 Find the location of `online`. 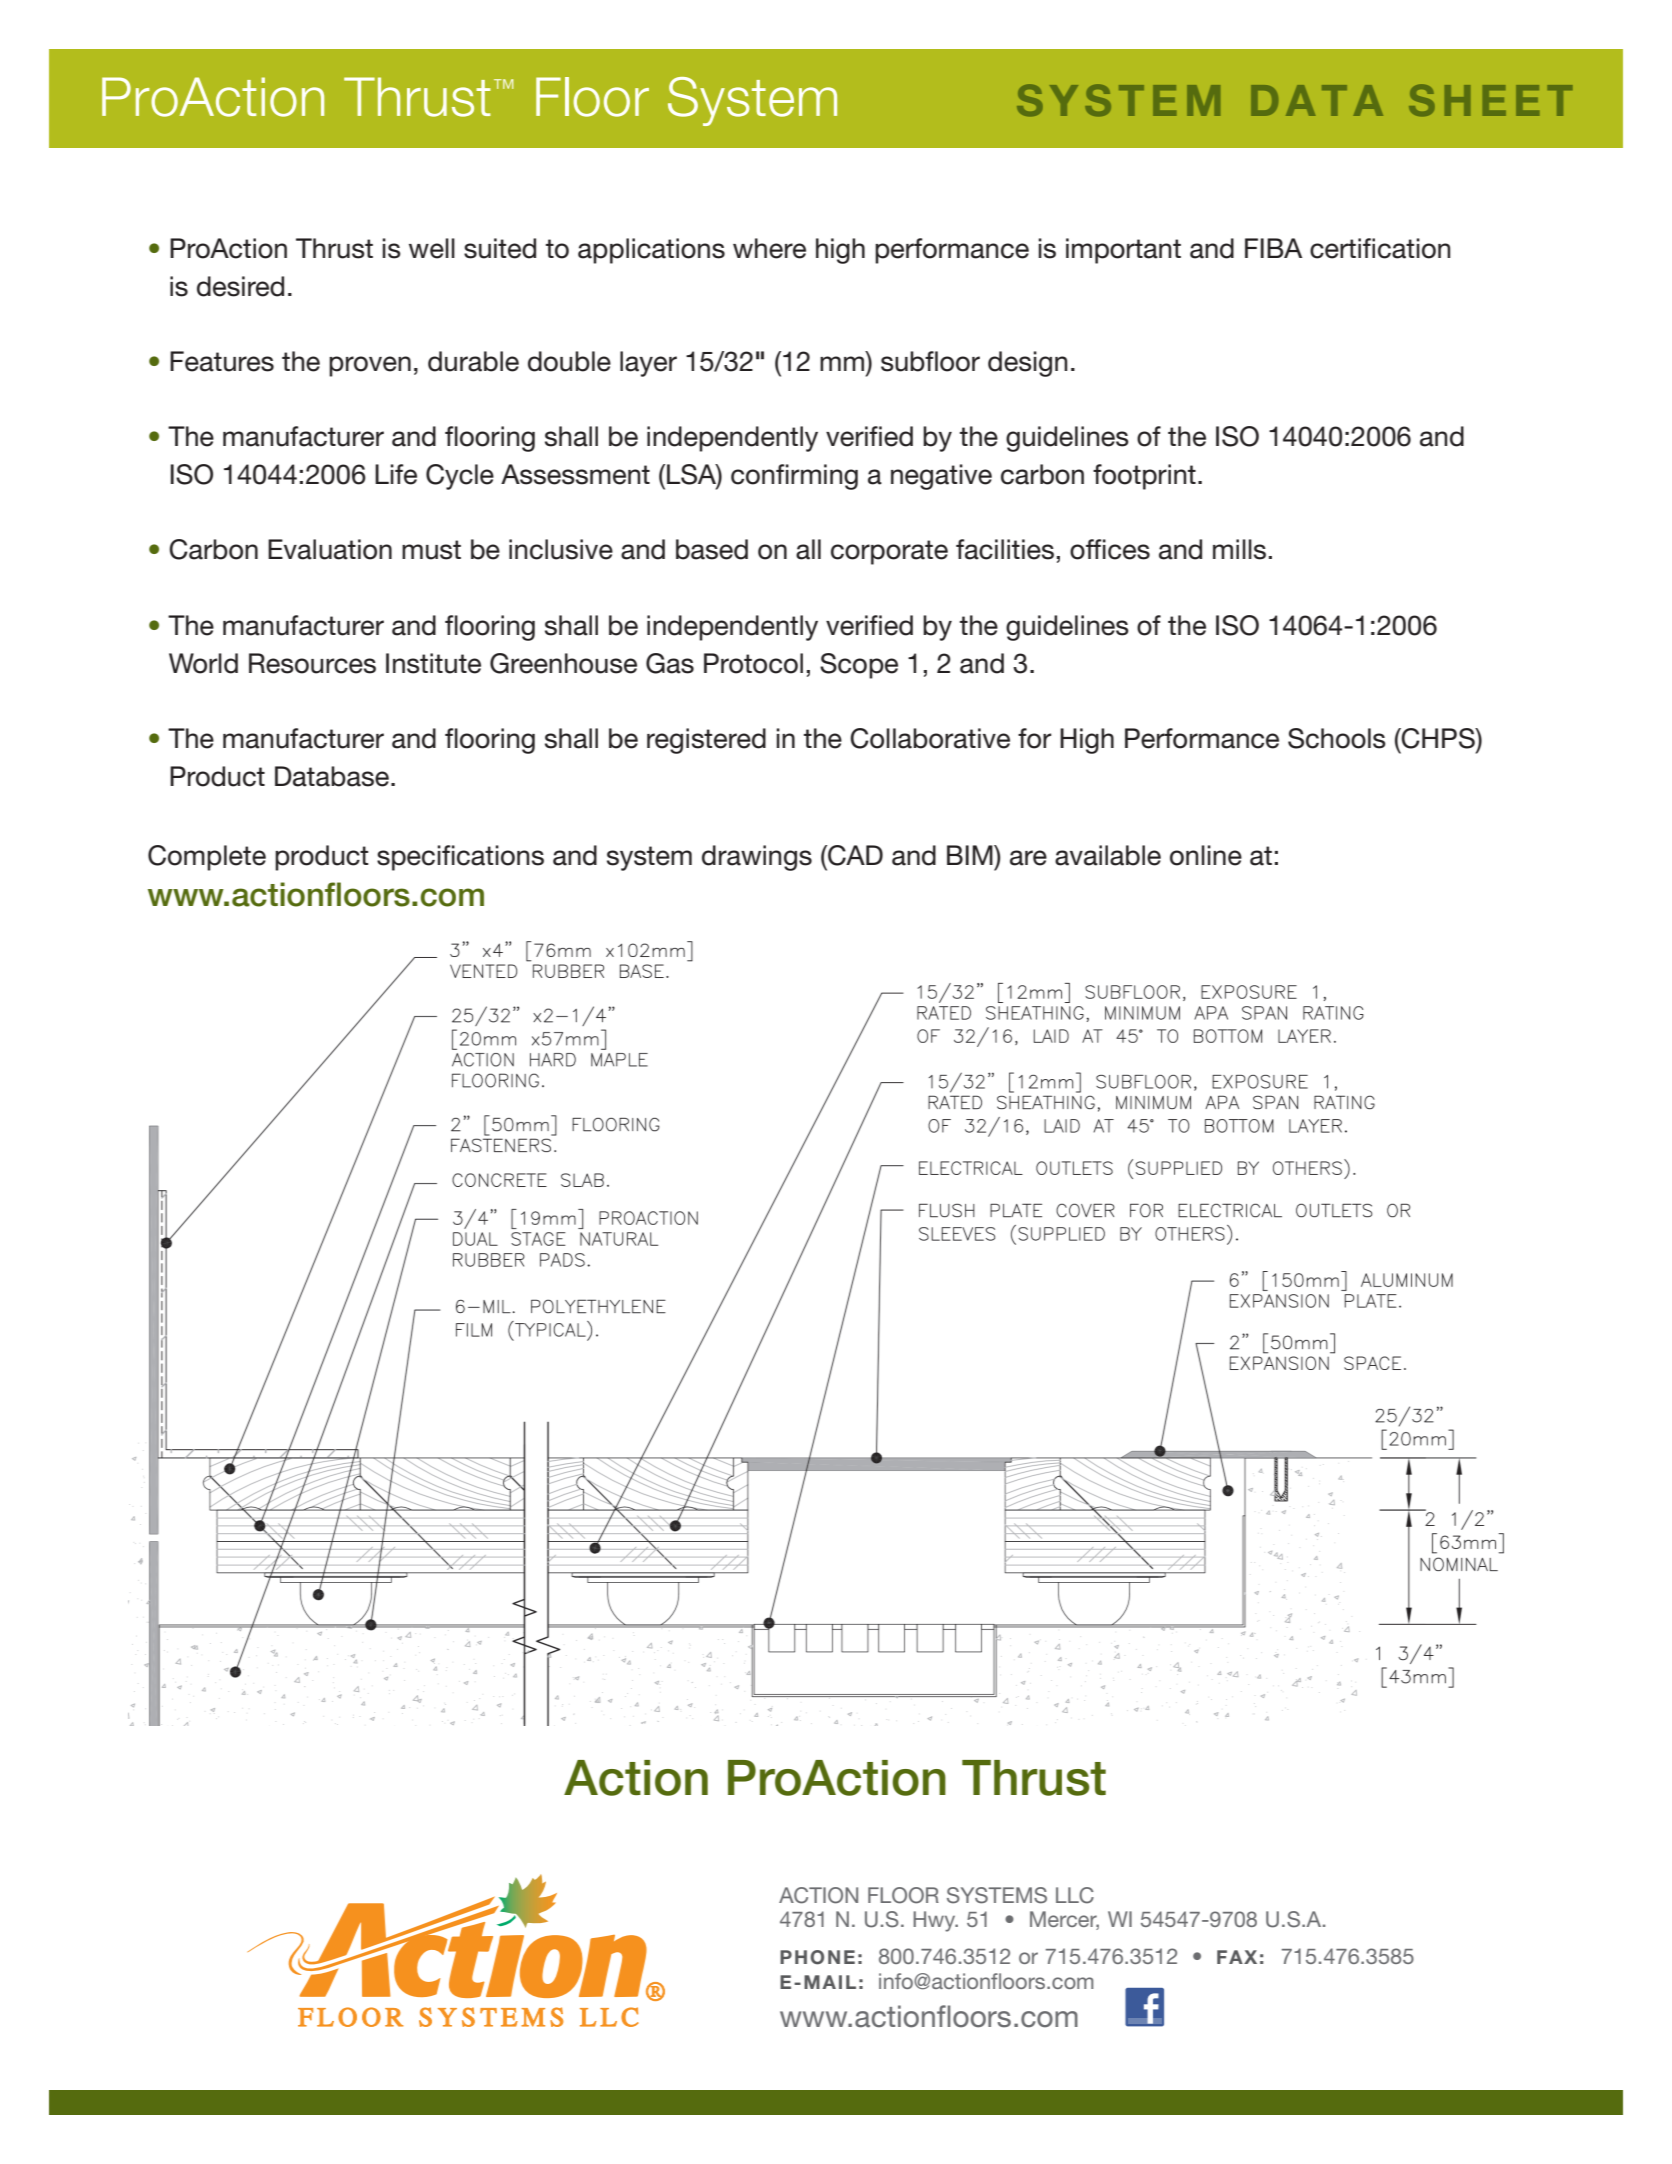

online is located at coordinates (1206, 855).
